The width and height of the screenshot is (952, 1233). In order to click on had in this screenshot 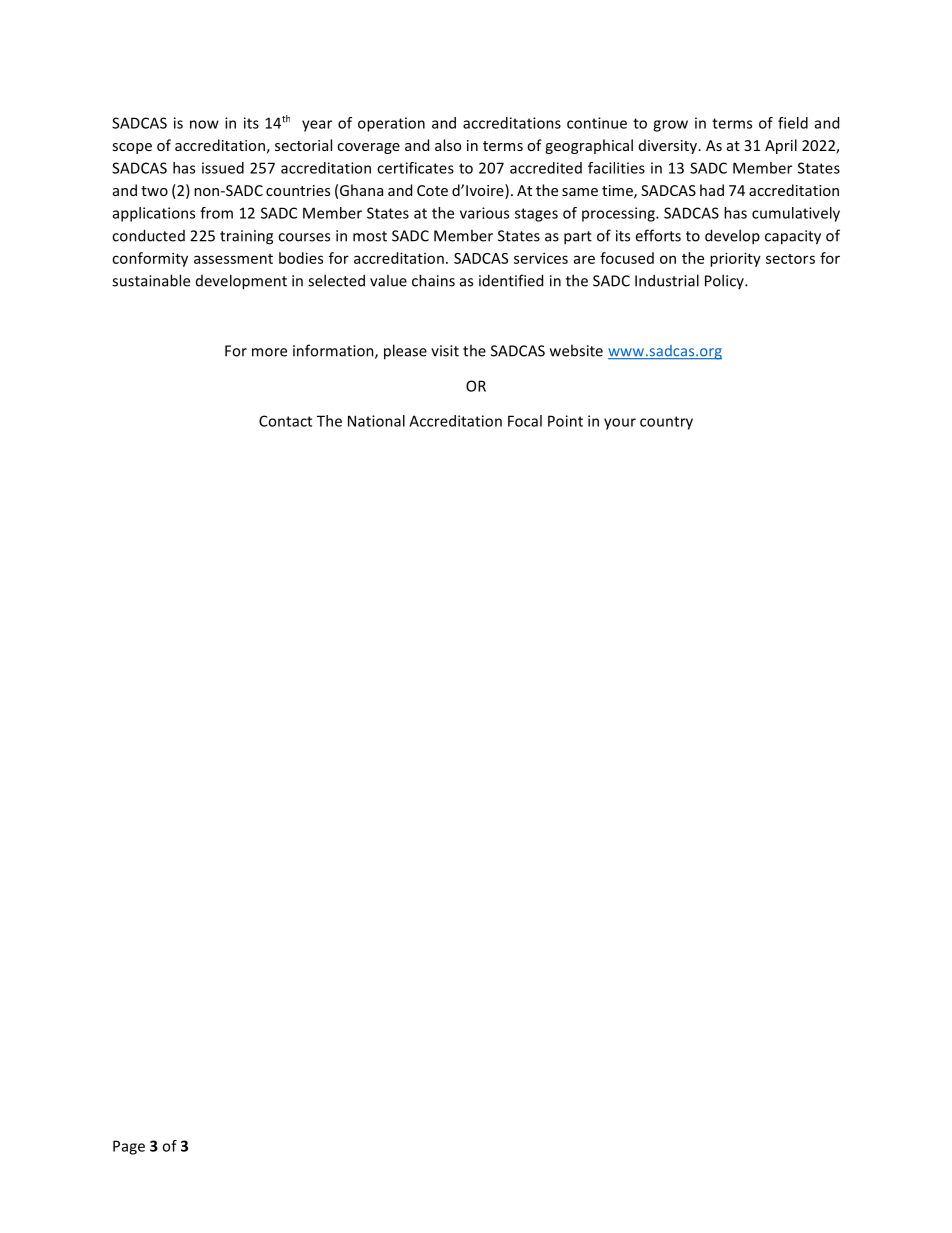, I will do `click(712, 190)`.
